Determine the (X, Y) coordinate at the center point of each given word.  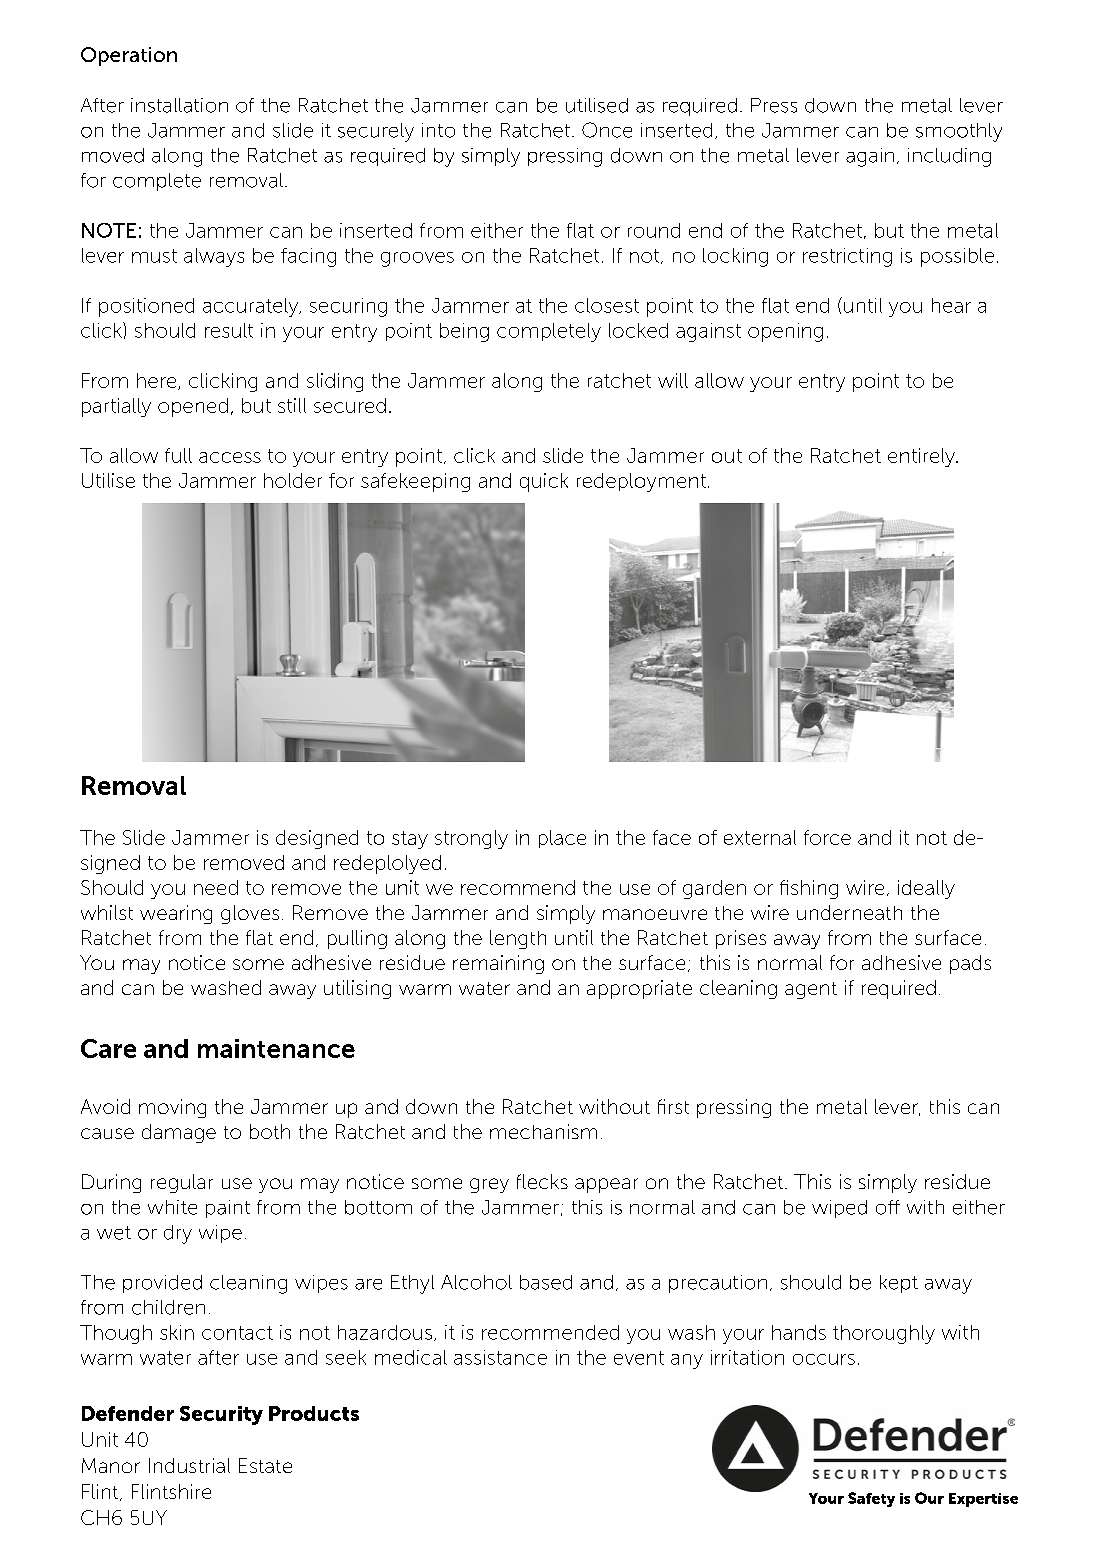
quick (544, 482)
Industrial (189, 1465)
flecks (542, 1181)
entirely (922, 457)
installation (179, 105)
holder (293, 480)
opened (193, 407)
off (888, 1207)
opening (785, 332)
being (464, 332)
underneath (849, 912)
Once (607, 130)
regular (182, 1183)
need (216, 887)
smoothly (959, 132)
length (518, 939)
